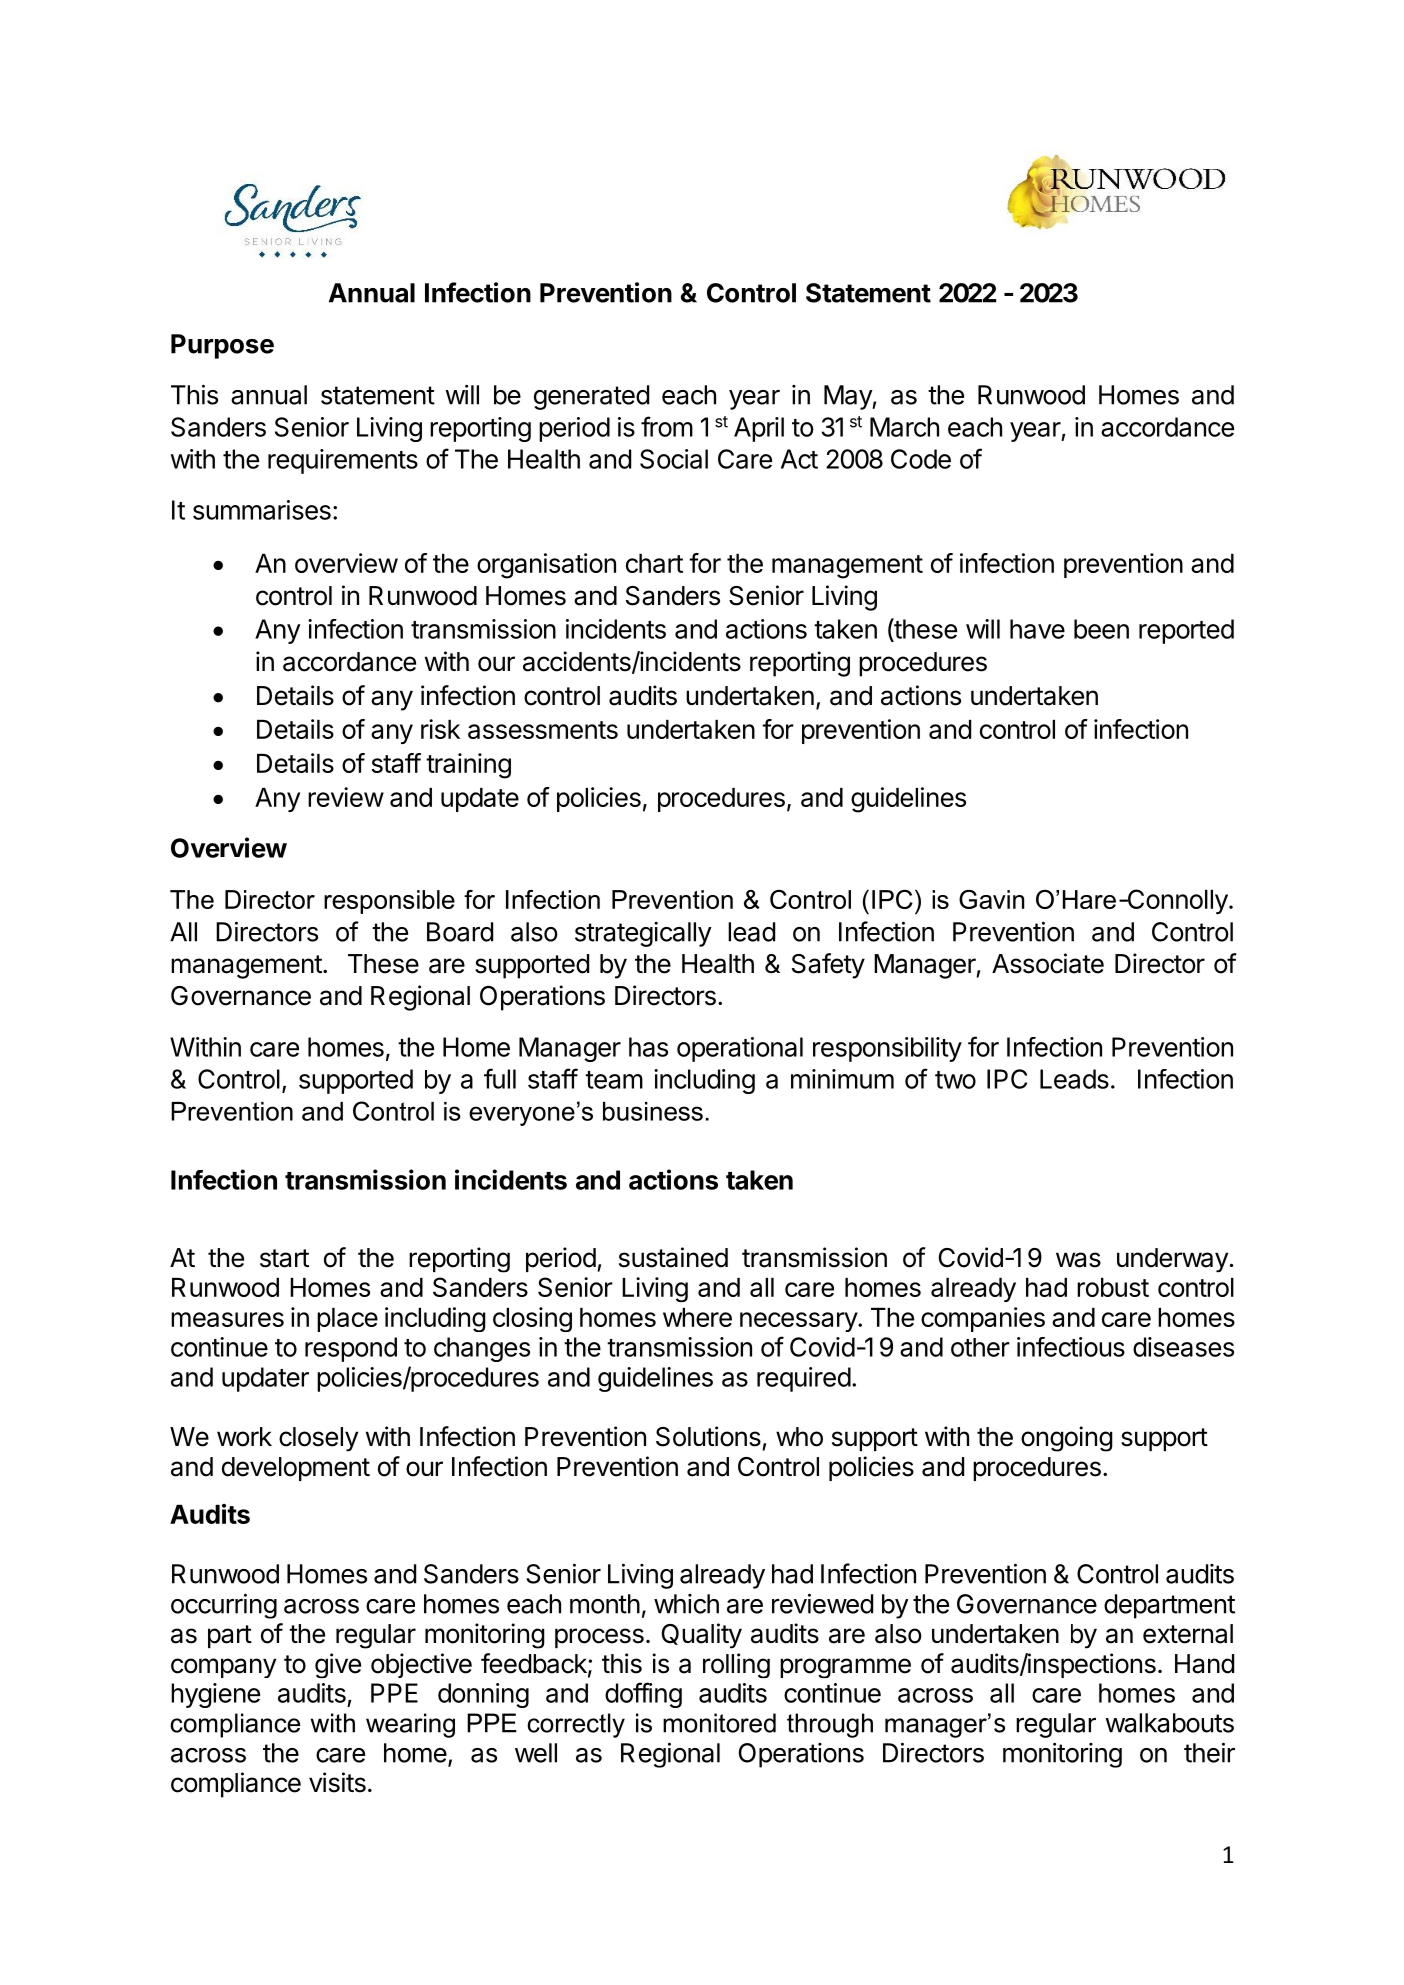 This screenshot has width=1404, height=1985. What do you see at coordinates (343, 461) in the screenshot?
I see `requirements` at bounding box center [343, 461].
